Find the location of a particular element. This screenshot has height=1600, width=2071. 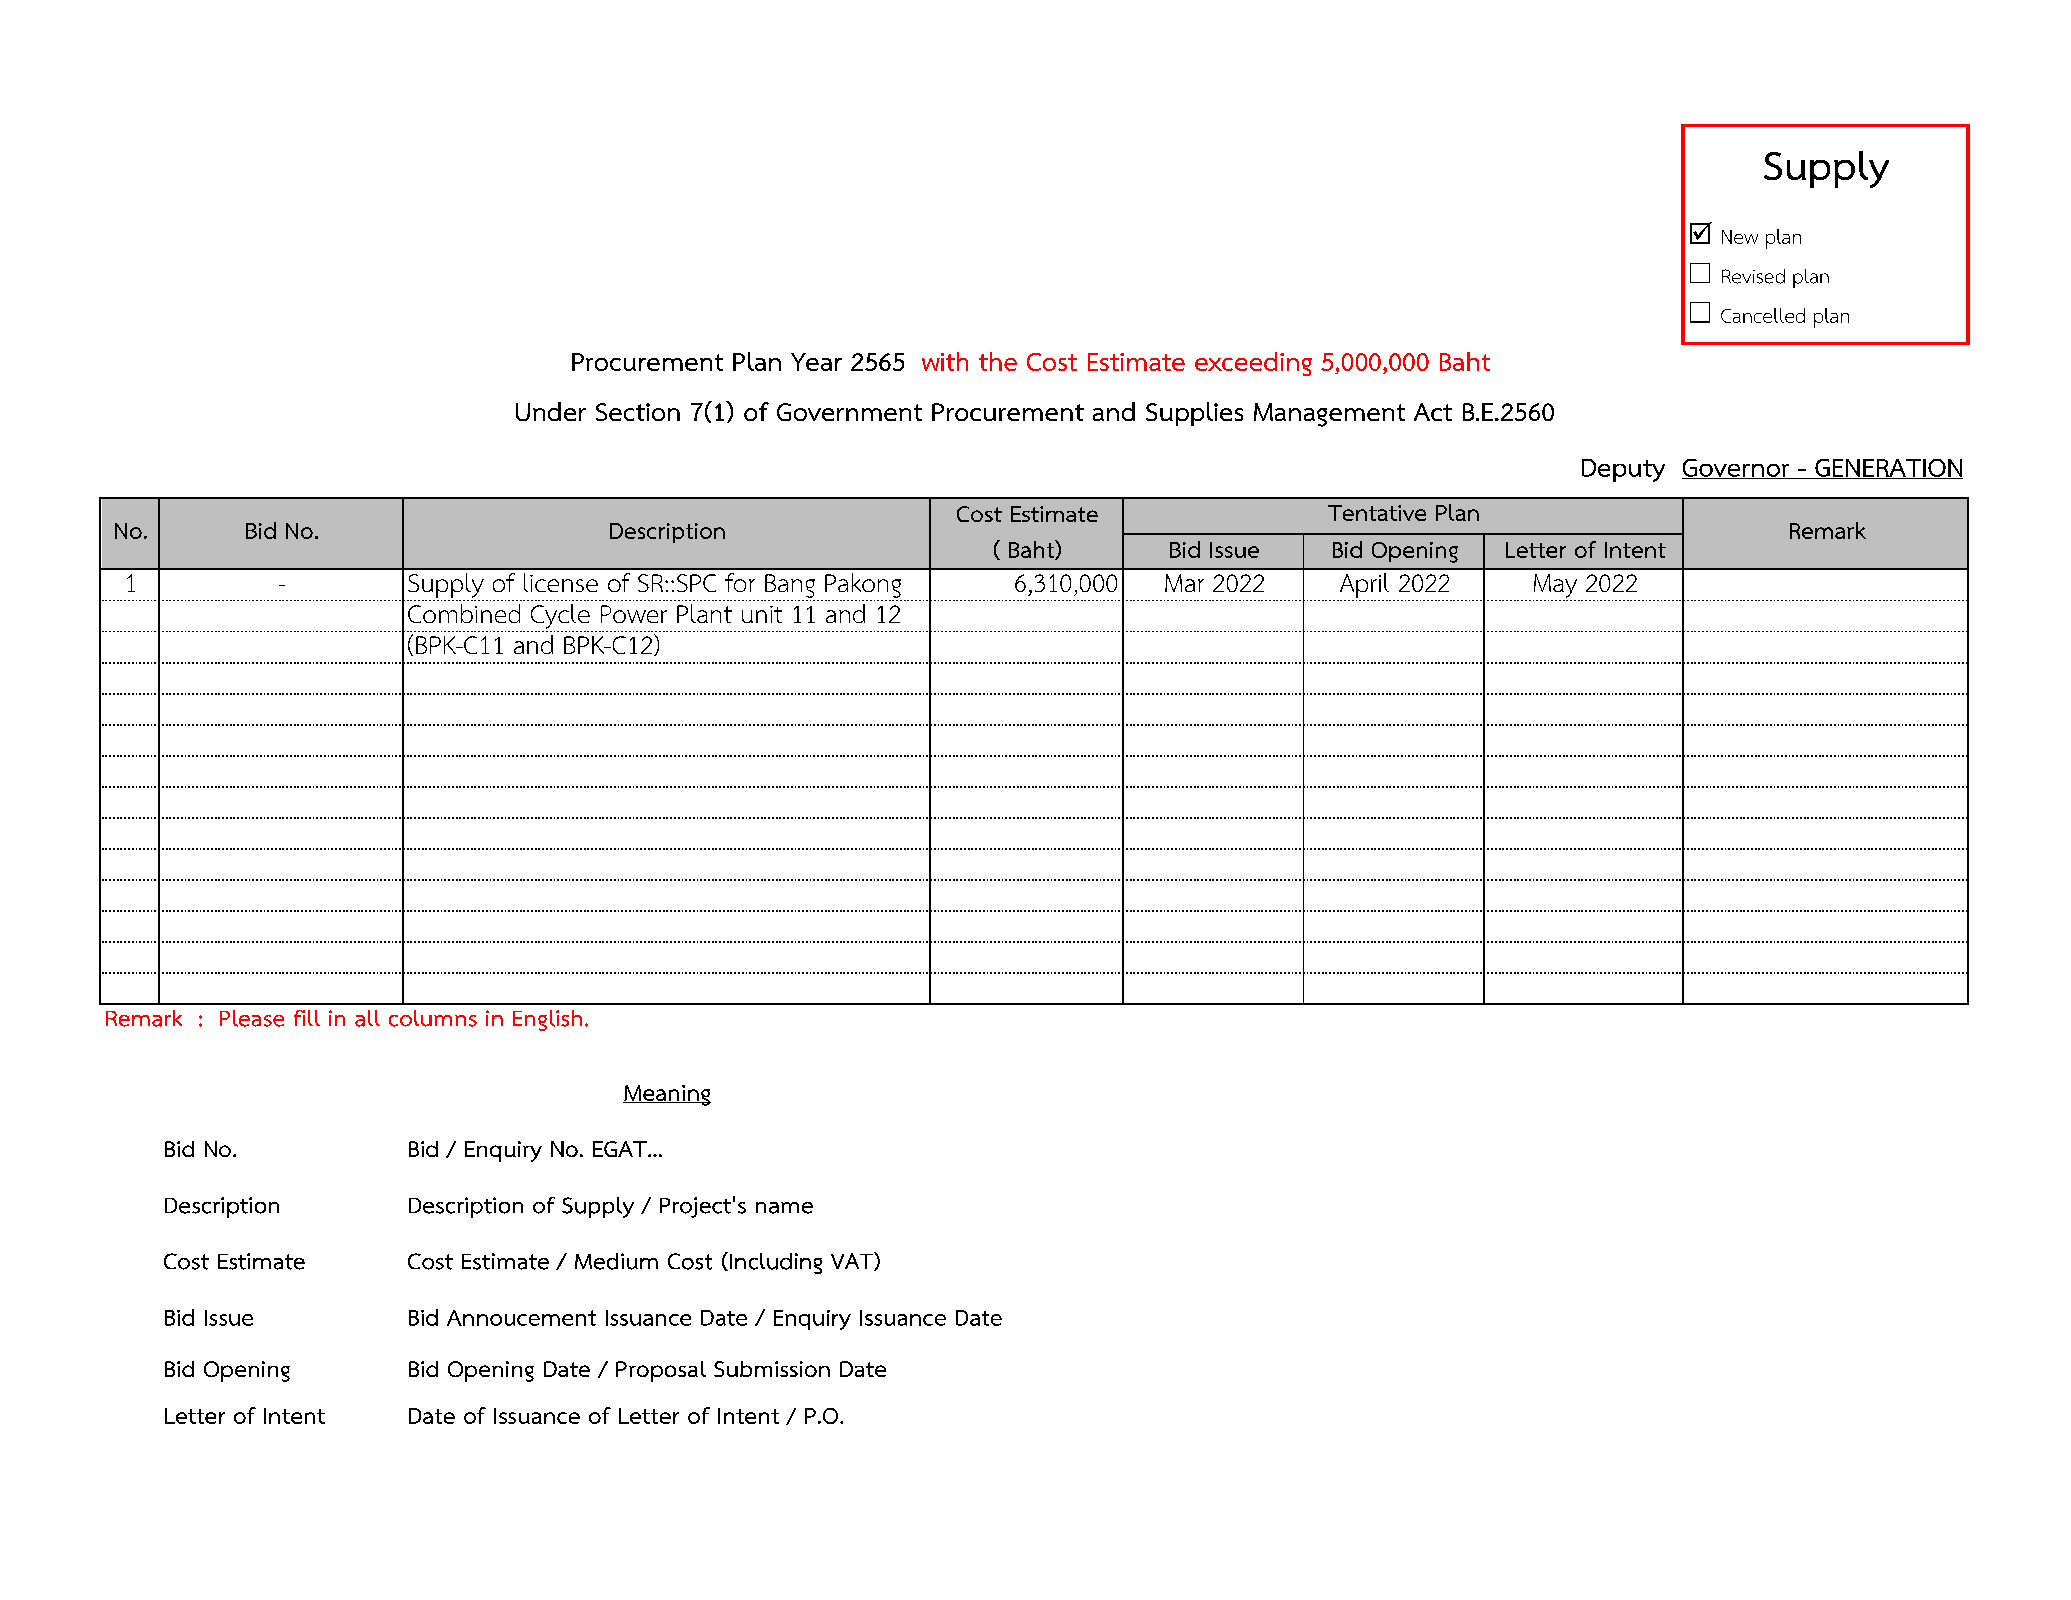

Revised is located at coordinates (1753, 276).
